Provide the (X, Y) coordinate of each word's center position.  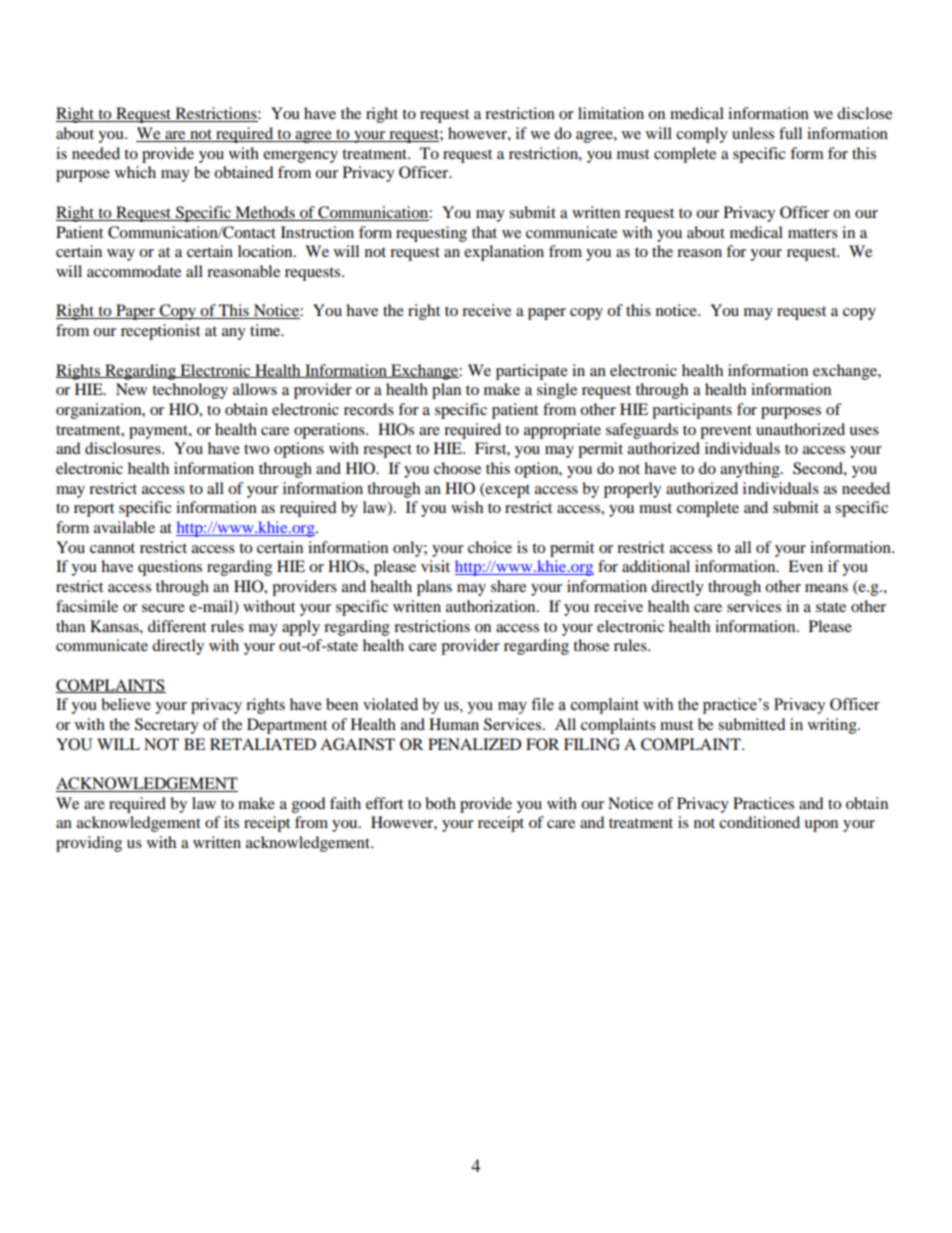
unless (753, 133)
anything (751, 470)
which (135, 172)
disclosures (124, 448)
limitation (611, 113)
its (231, 822)
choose (457, 468)
